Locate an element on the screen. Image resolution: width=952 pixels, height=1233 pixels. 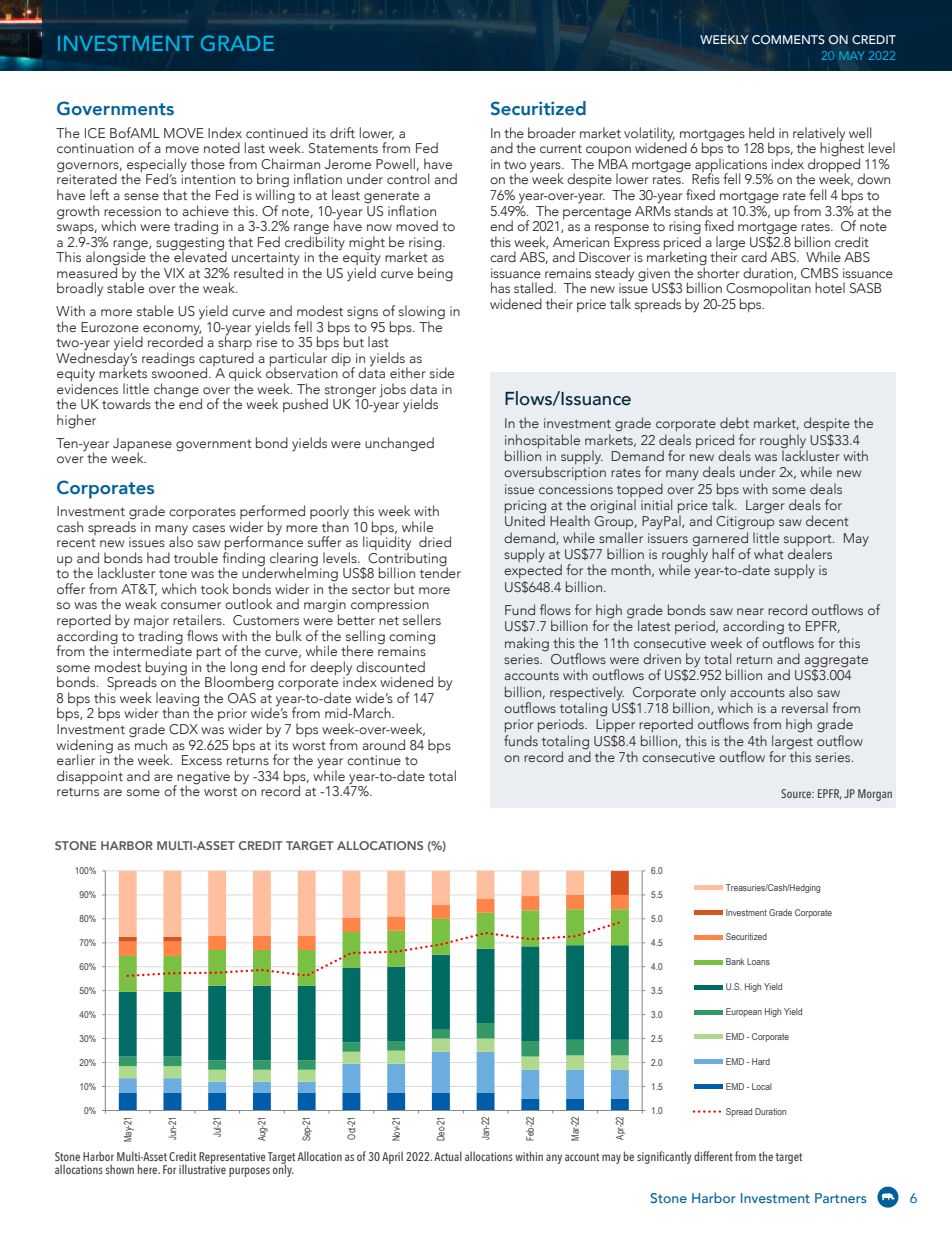
COMMENTS is located at coordinates (788, 39).
